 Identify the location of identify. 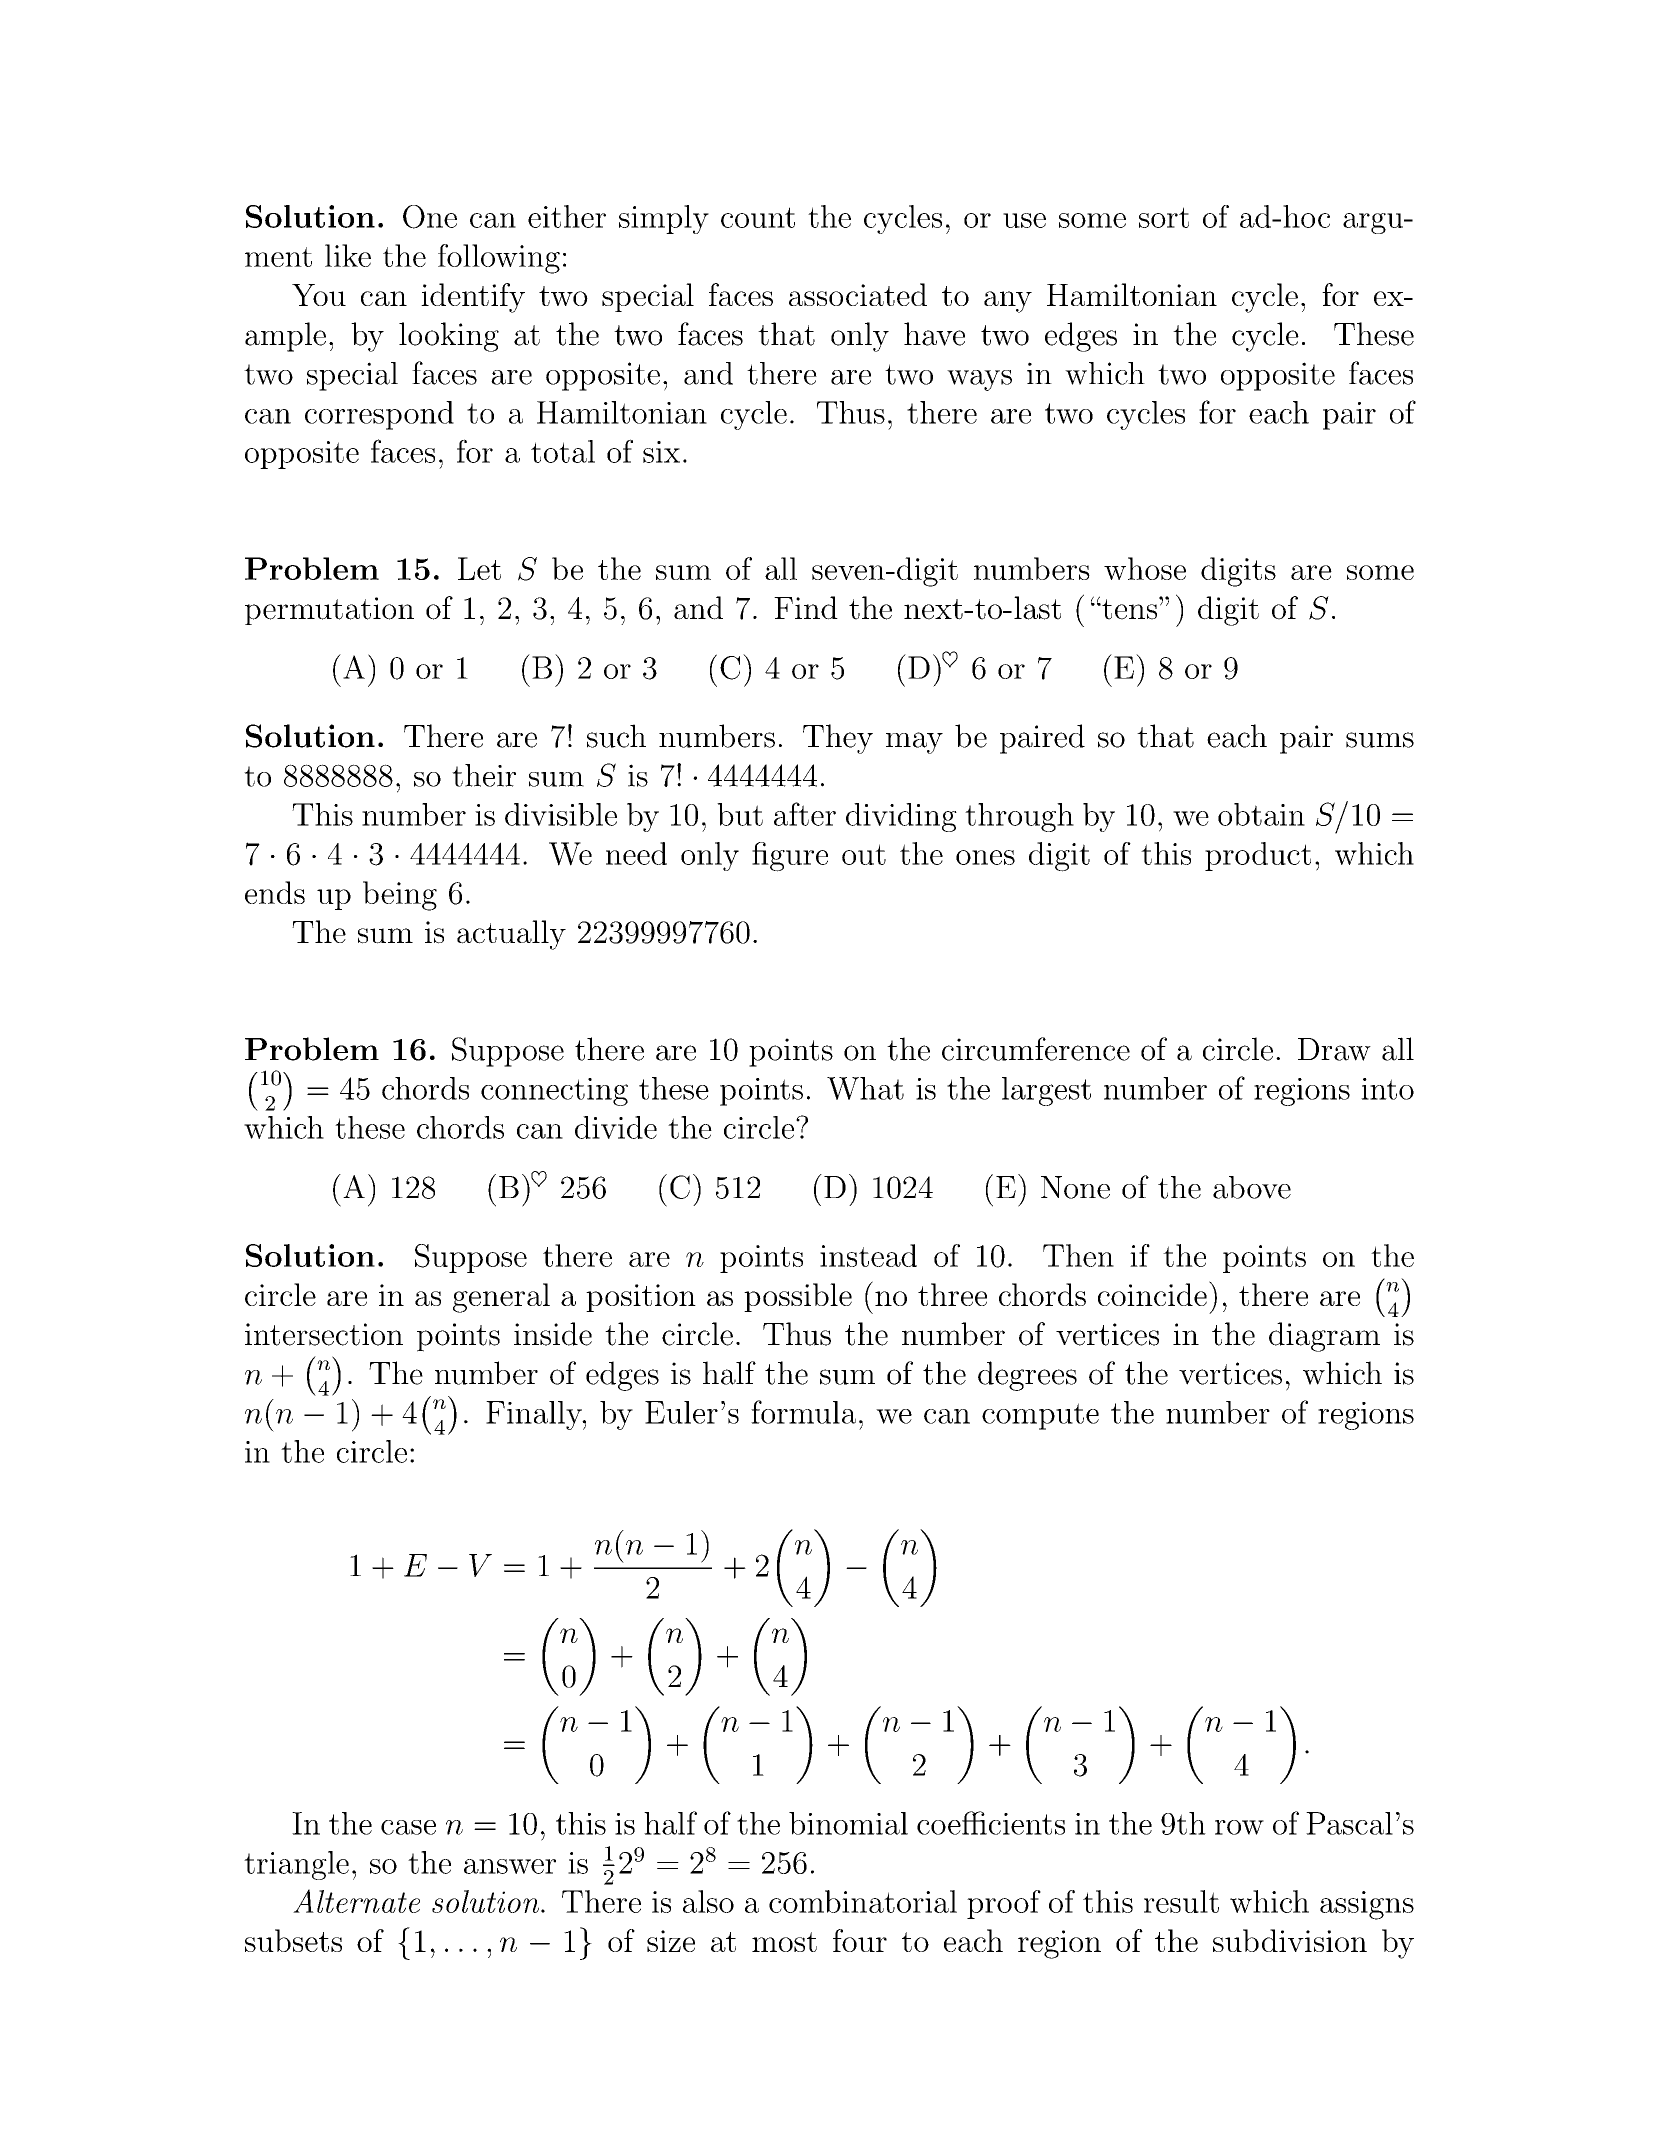
(473, 298).
